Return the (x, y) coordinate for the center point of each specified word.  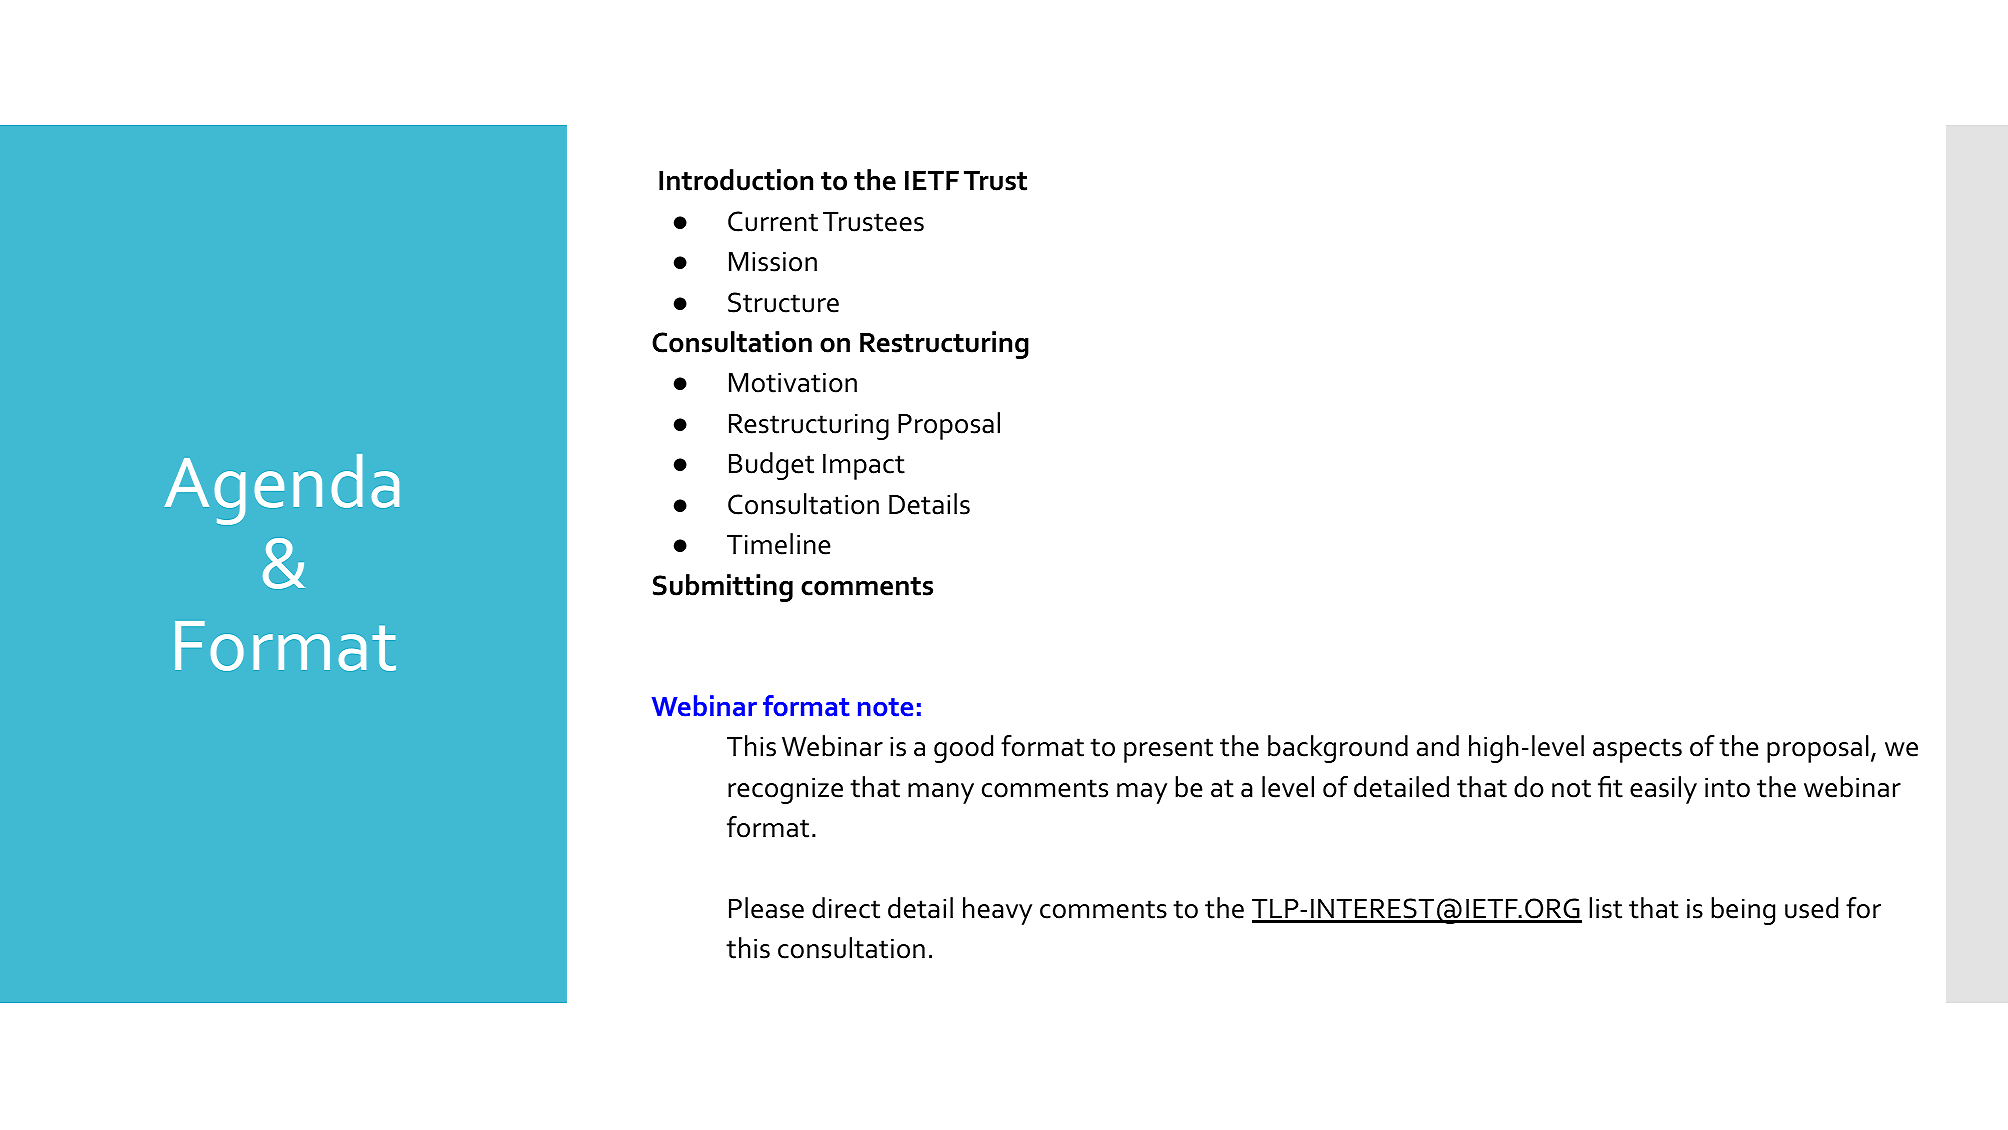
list (1605, 908)
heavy (997, 911)
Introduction (736, 180)
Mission (773, 261)
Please (766, 908)
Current (773, 221)
